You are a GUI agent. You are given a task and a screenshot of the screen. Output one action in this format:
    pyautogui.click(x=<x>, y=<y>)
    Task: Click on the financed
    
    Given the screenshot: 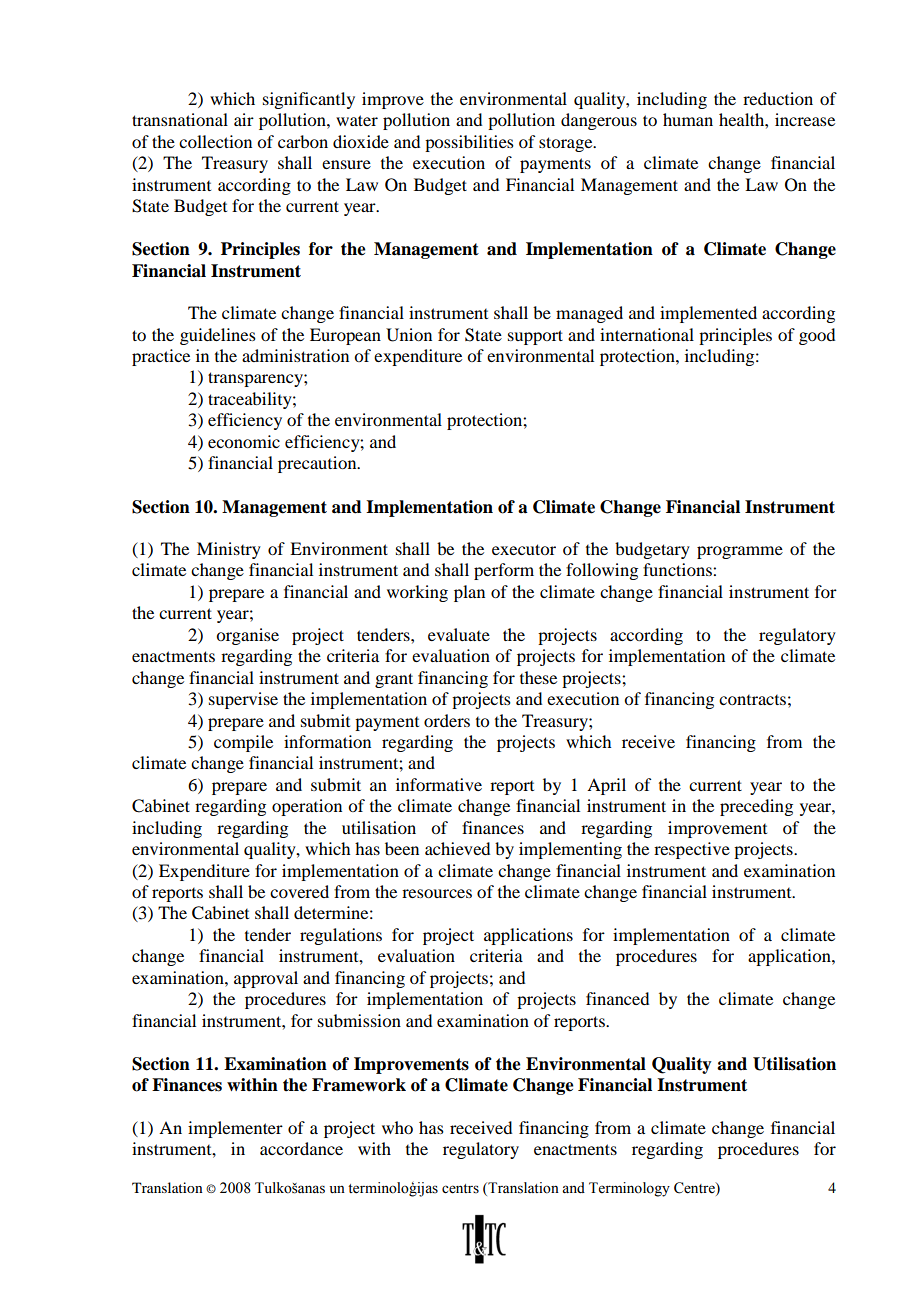 What is the action you would take?
    pyautogui.click(x=617, y=998)
